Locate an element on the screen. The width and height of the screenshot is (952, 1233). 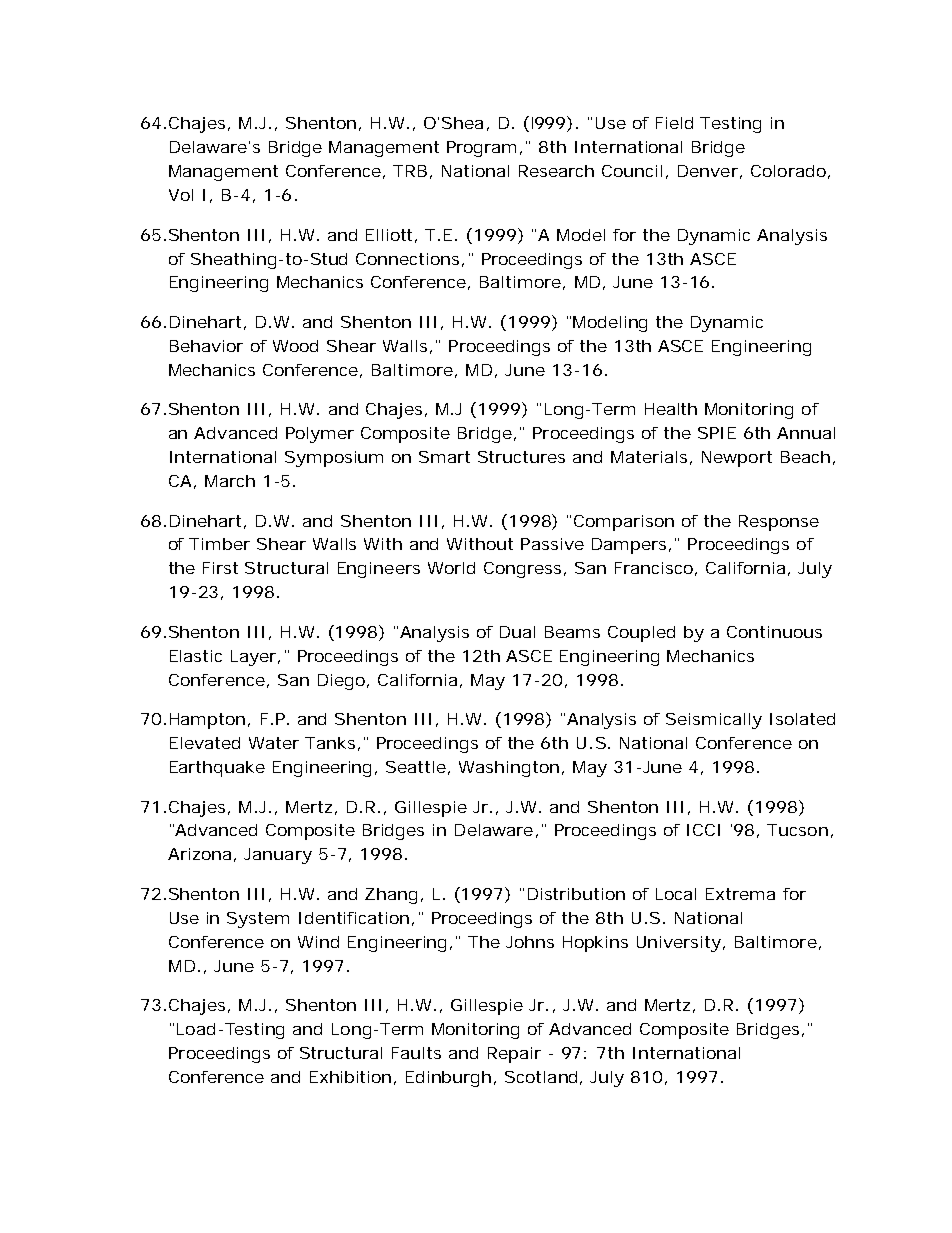
Water is located at coordinates (274, 743).
